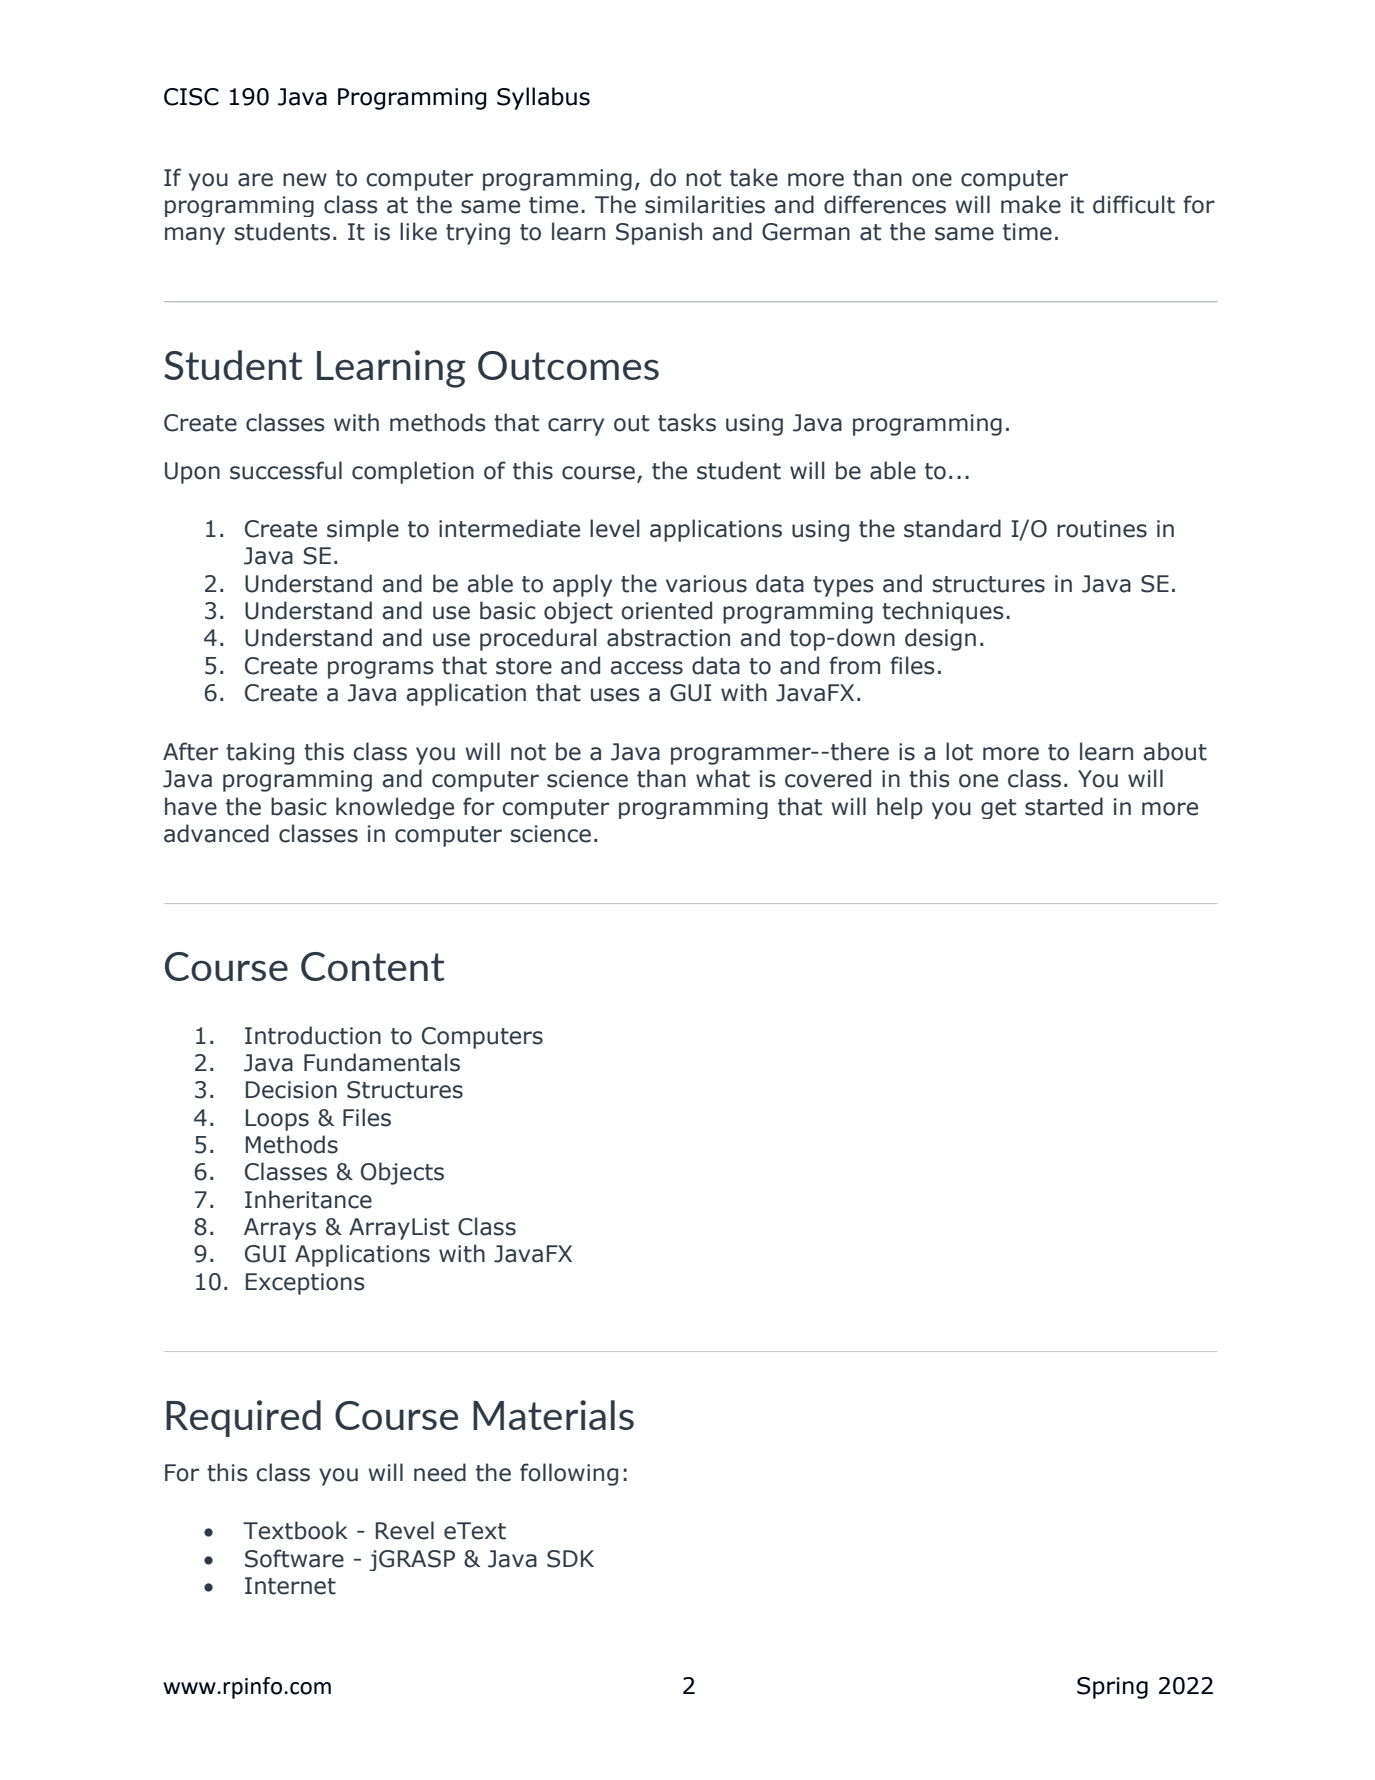 This page has width=1375, height=1780. I want to click on make, so click(1031, 204).
